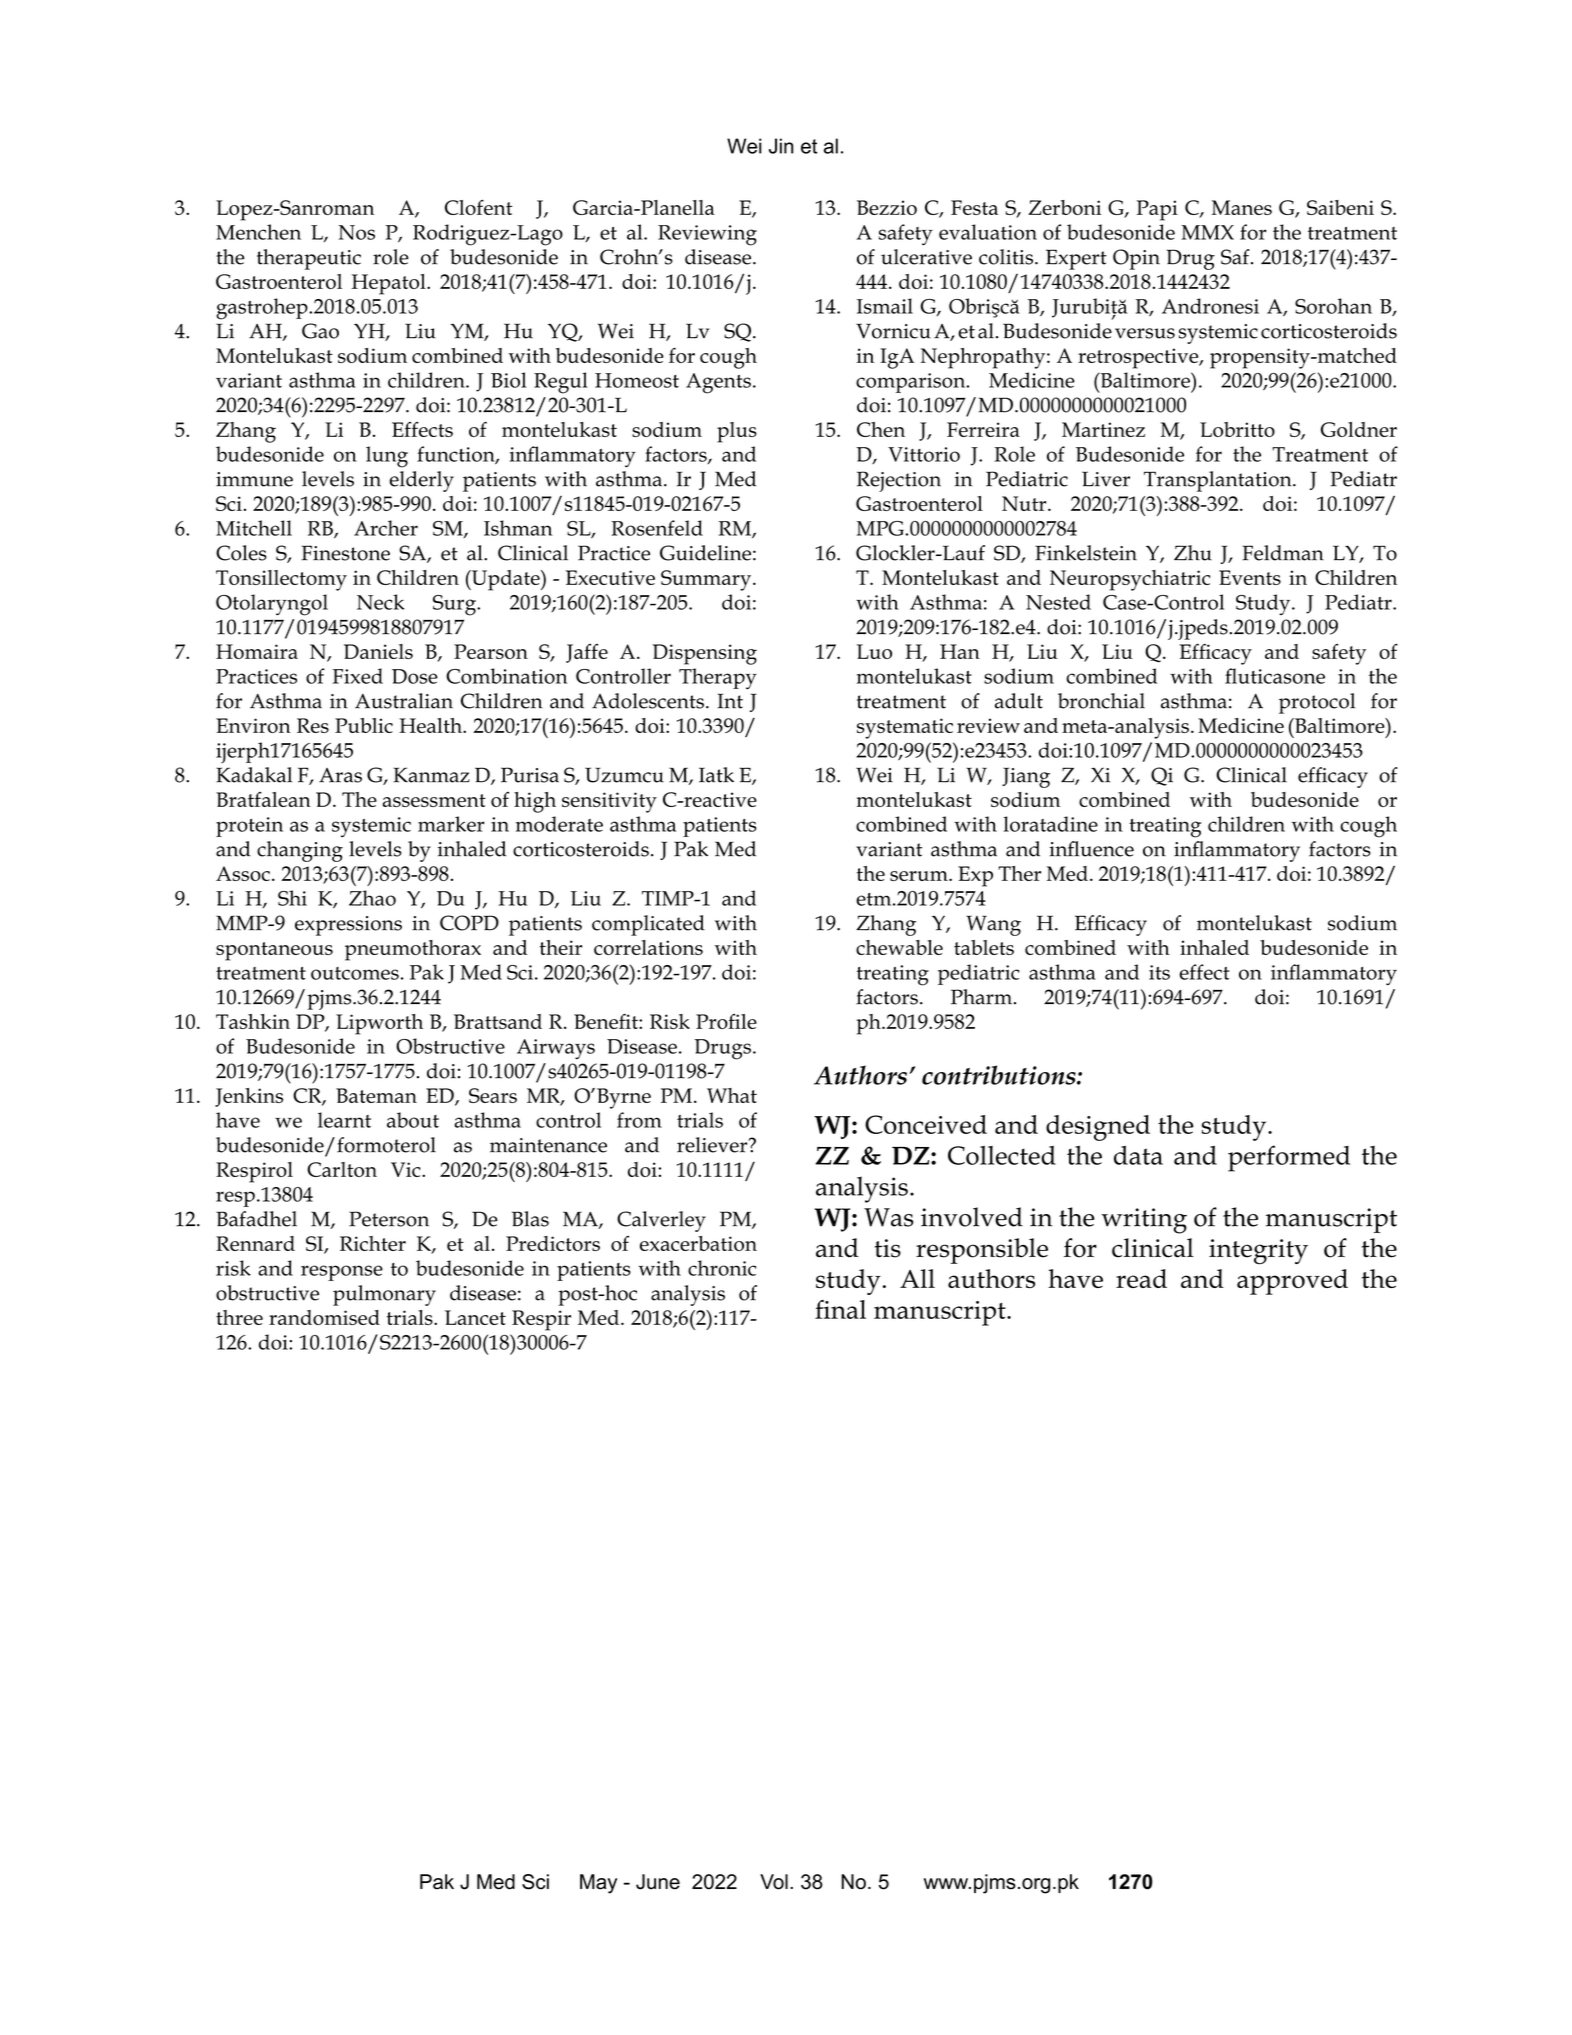  I want to click on Neuropsychiatric, so click(1130, 580).
